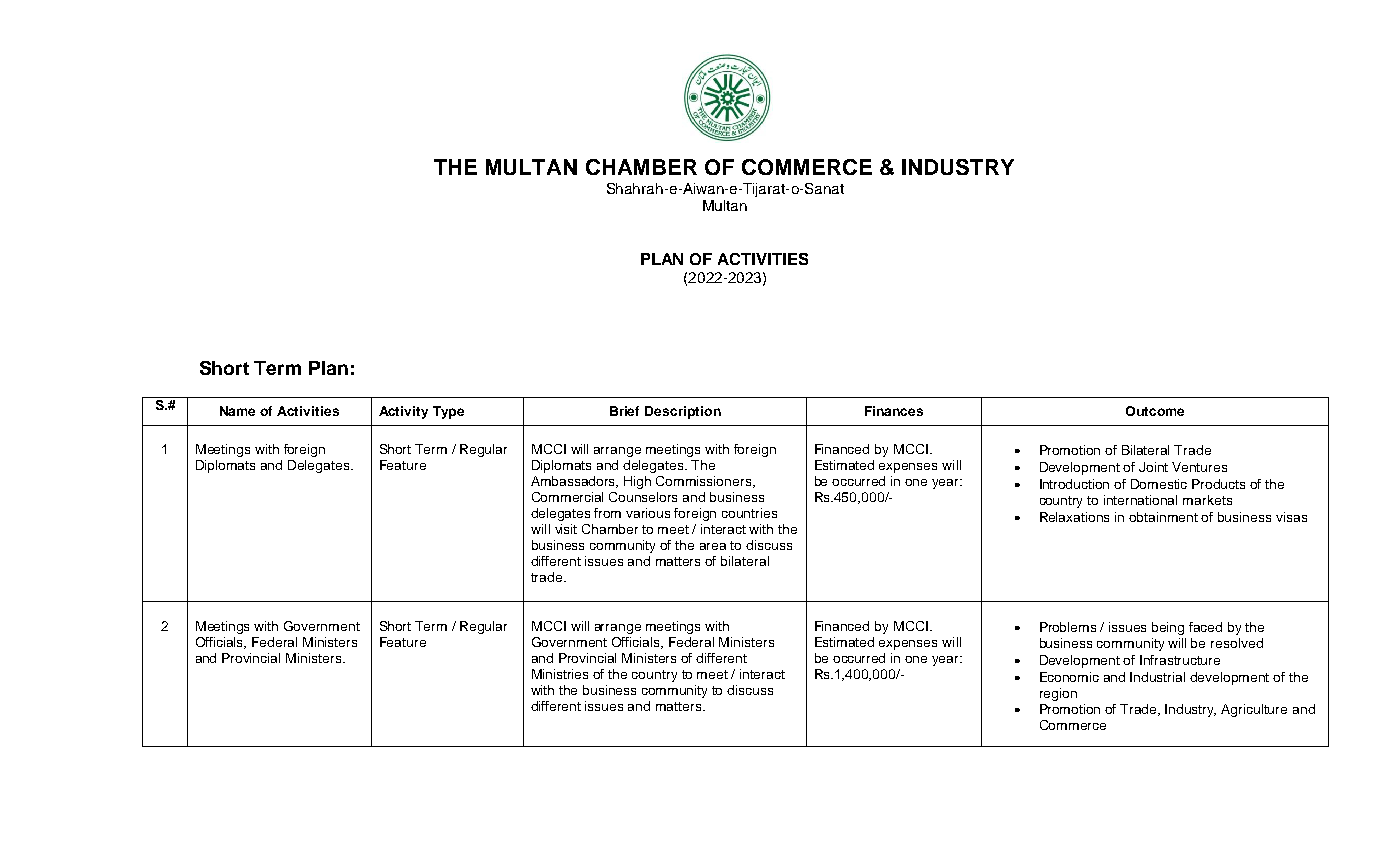  What do you see at coordinates (713, 546) in the image?
I see `area` at bounding box center [713, 546].
